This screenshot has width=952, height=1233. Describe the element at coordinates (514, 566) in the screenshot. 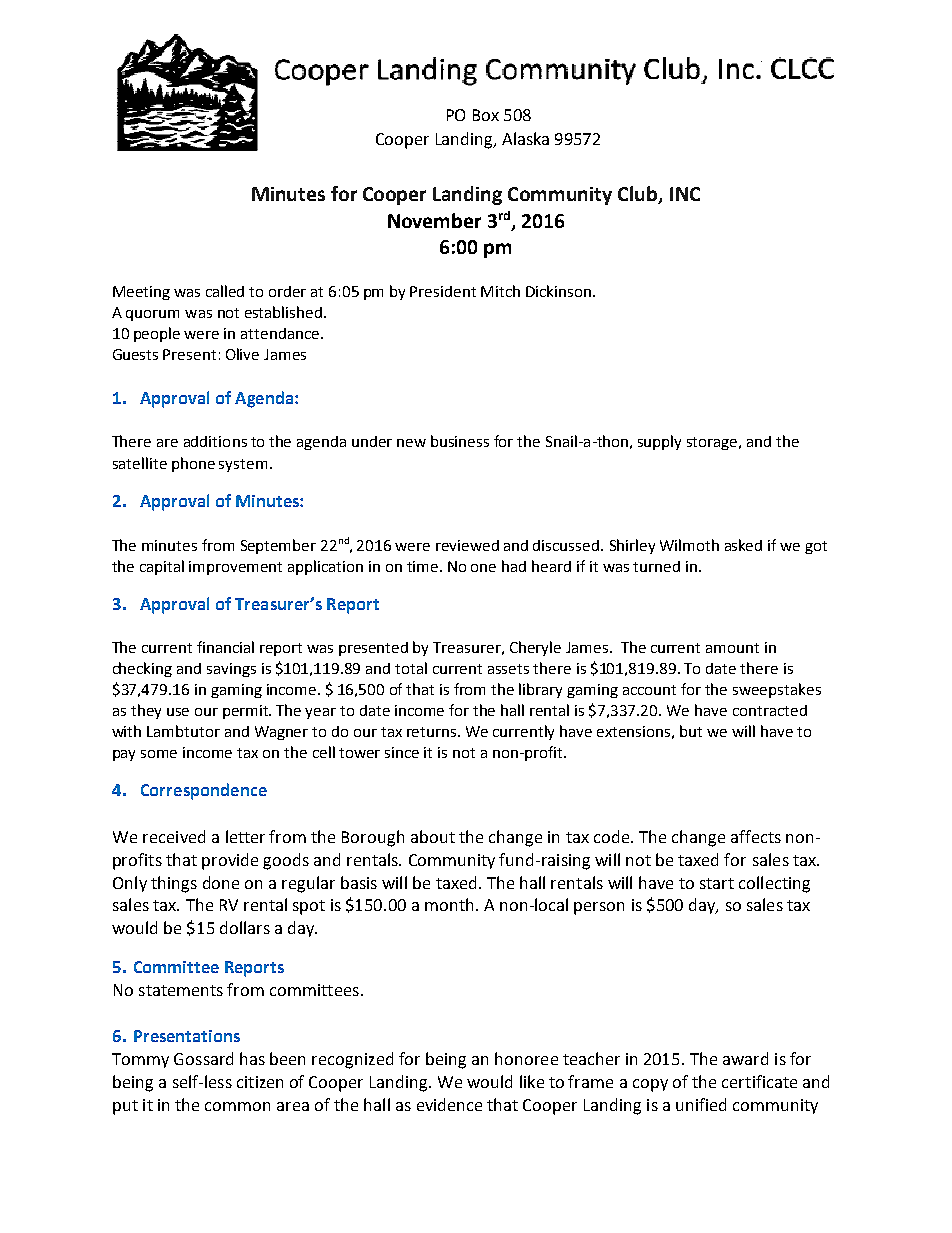

I see `had` at that location.
